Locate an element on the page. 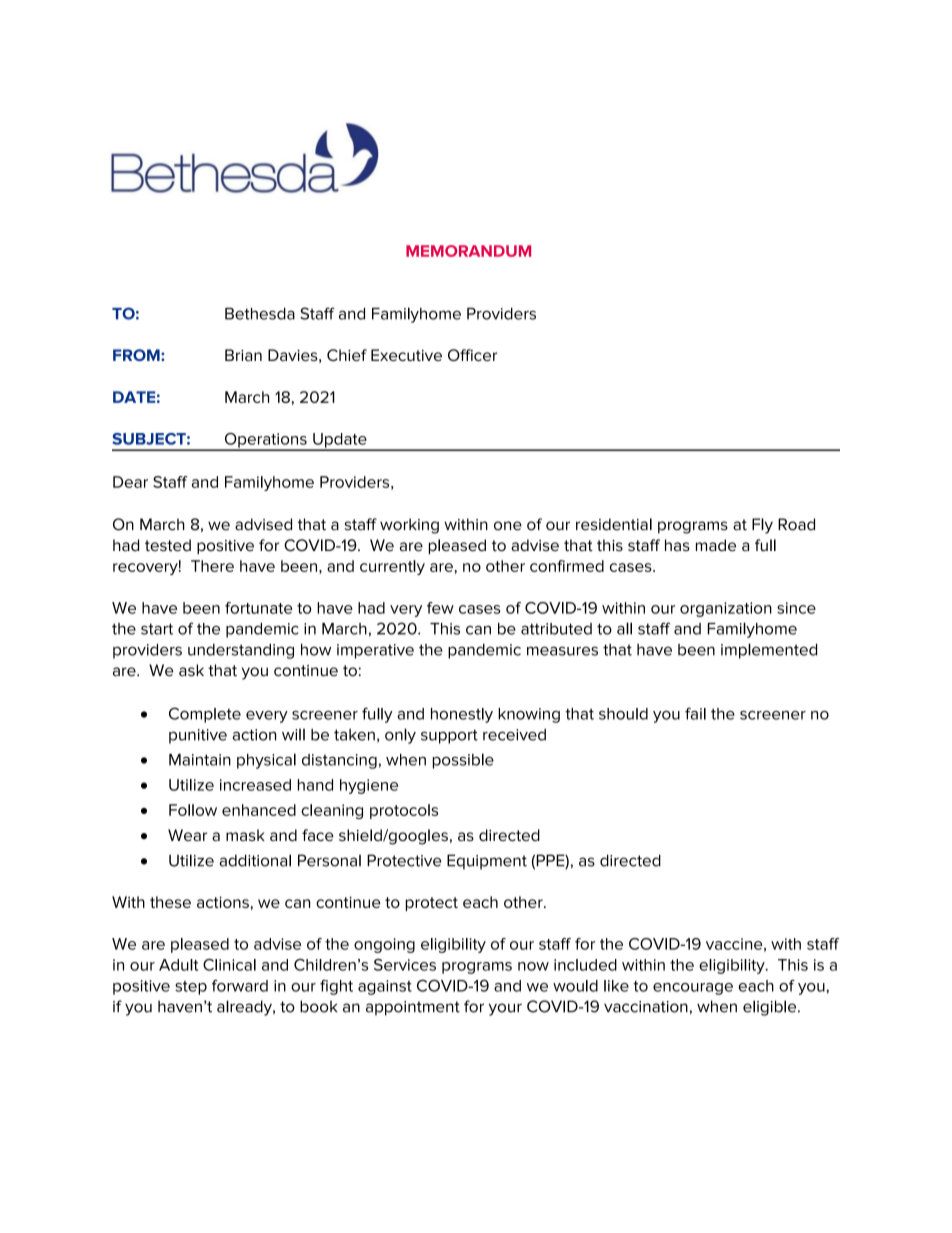 This page has height=1233, width=952. Officer is located at coordinates (472, 355).
